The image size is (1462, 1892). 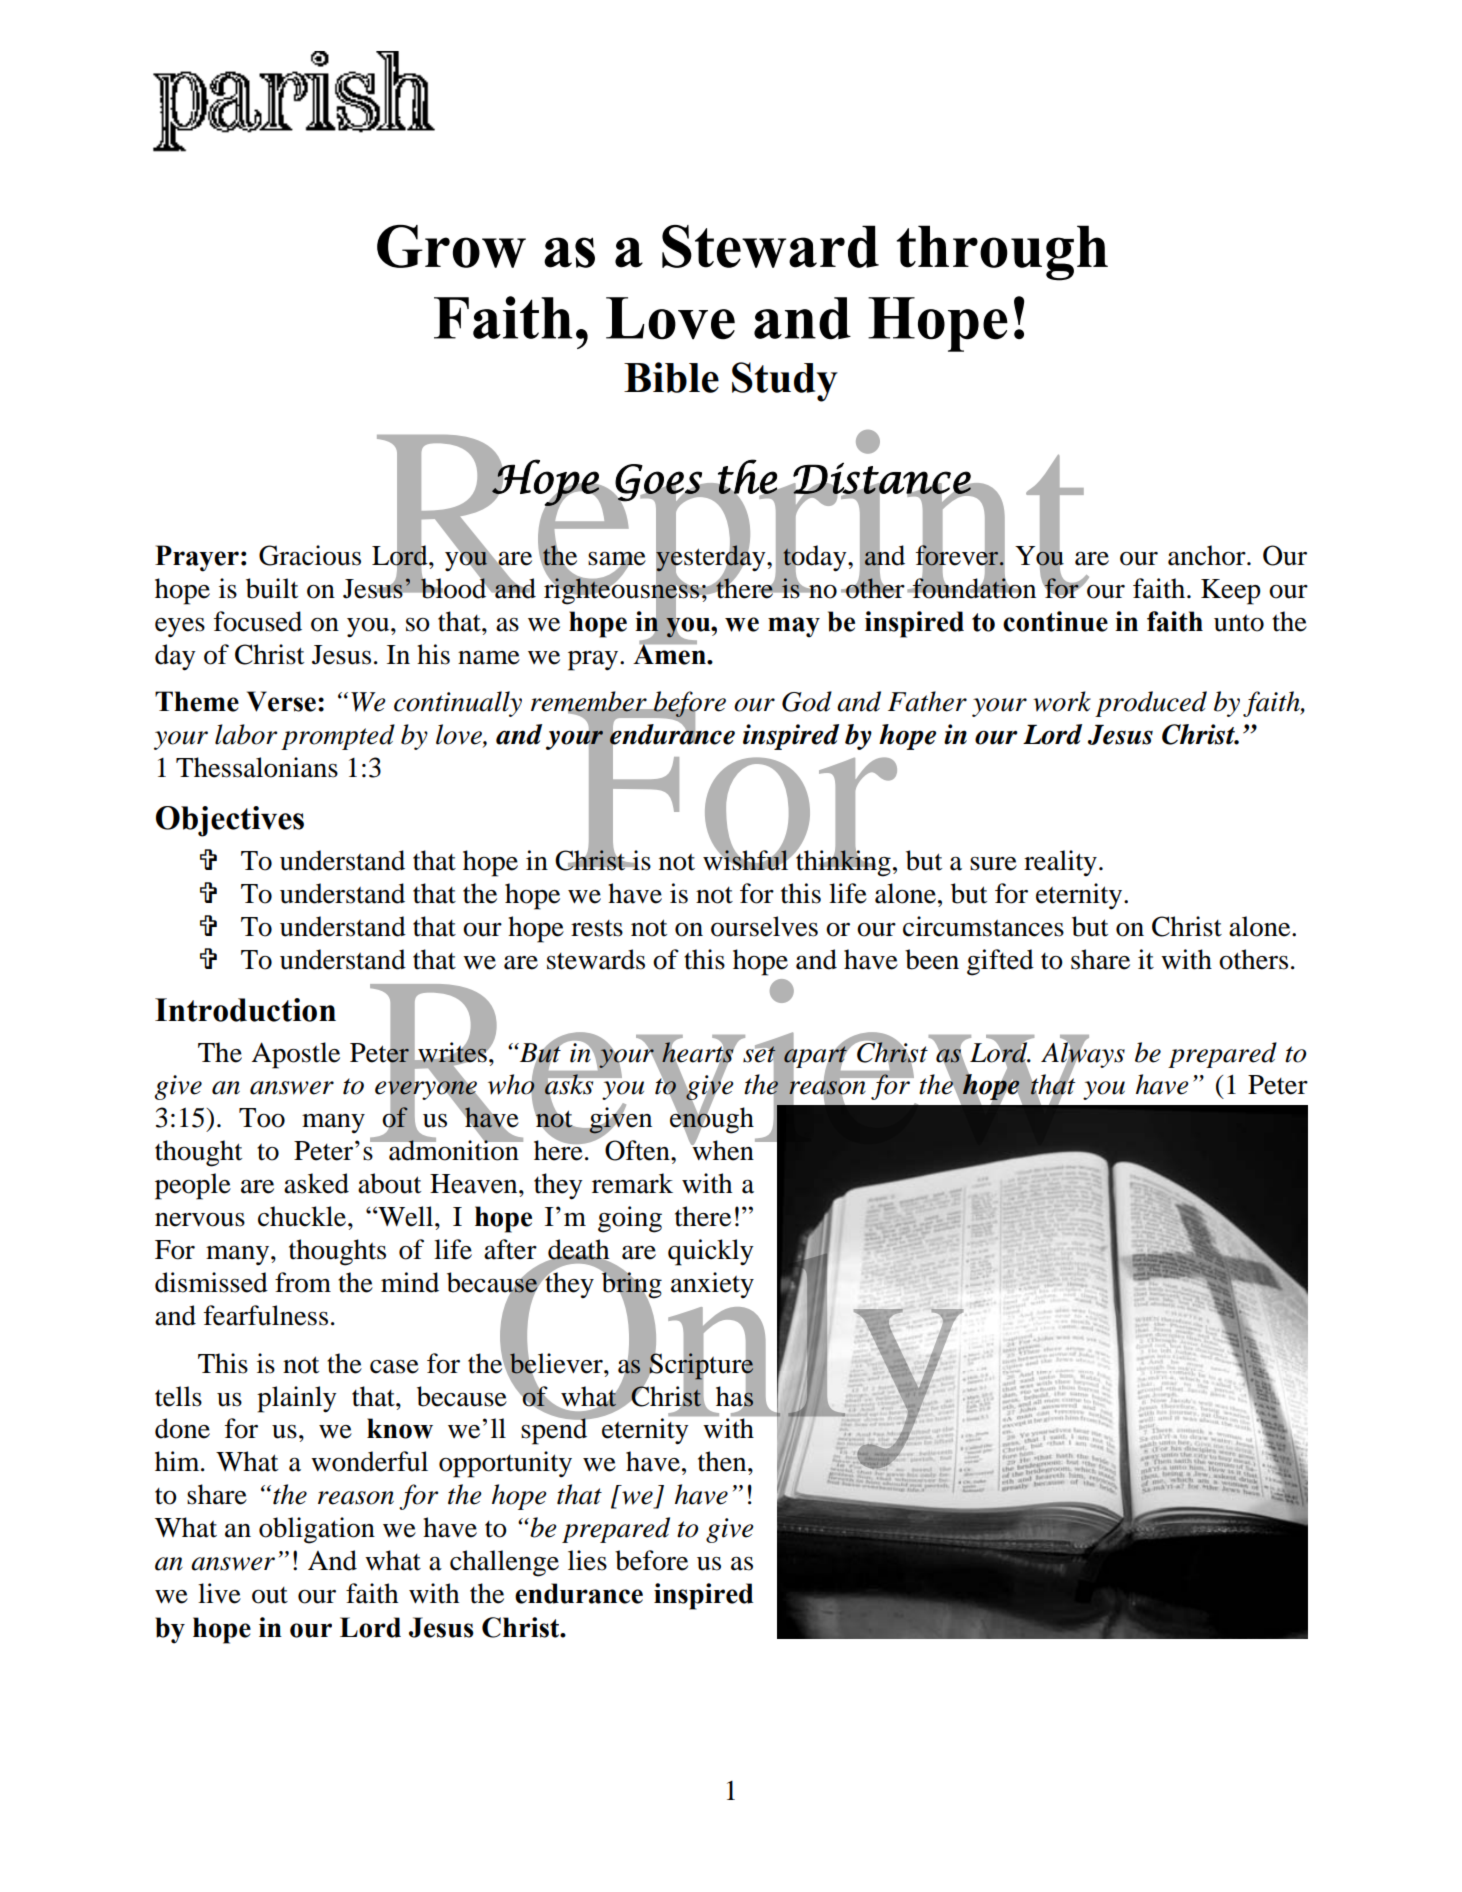 What do you see at coordinates (1083, 1054) in the screenshot?
I see `Always` at bounding box center [1083, 1054].
